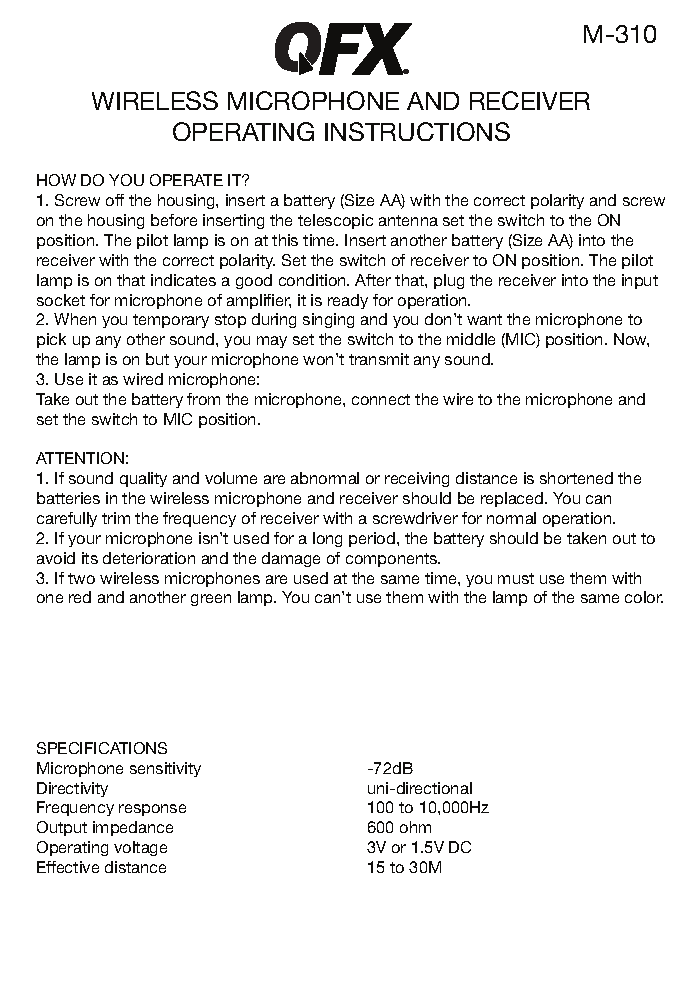 This page has width=695, height=999. Describe the element at coordinates (415, 827) in the page. I see `ohm` at that location.
